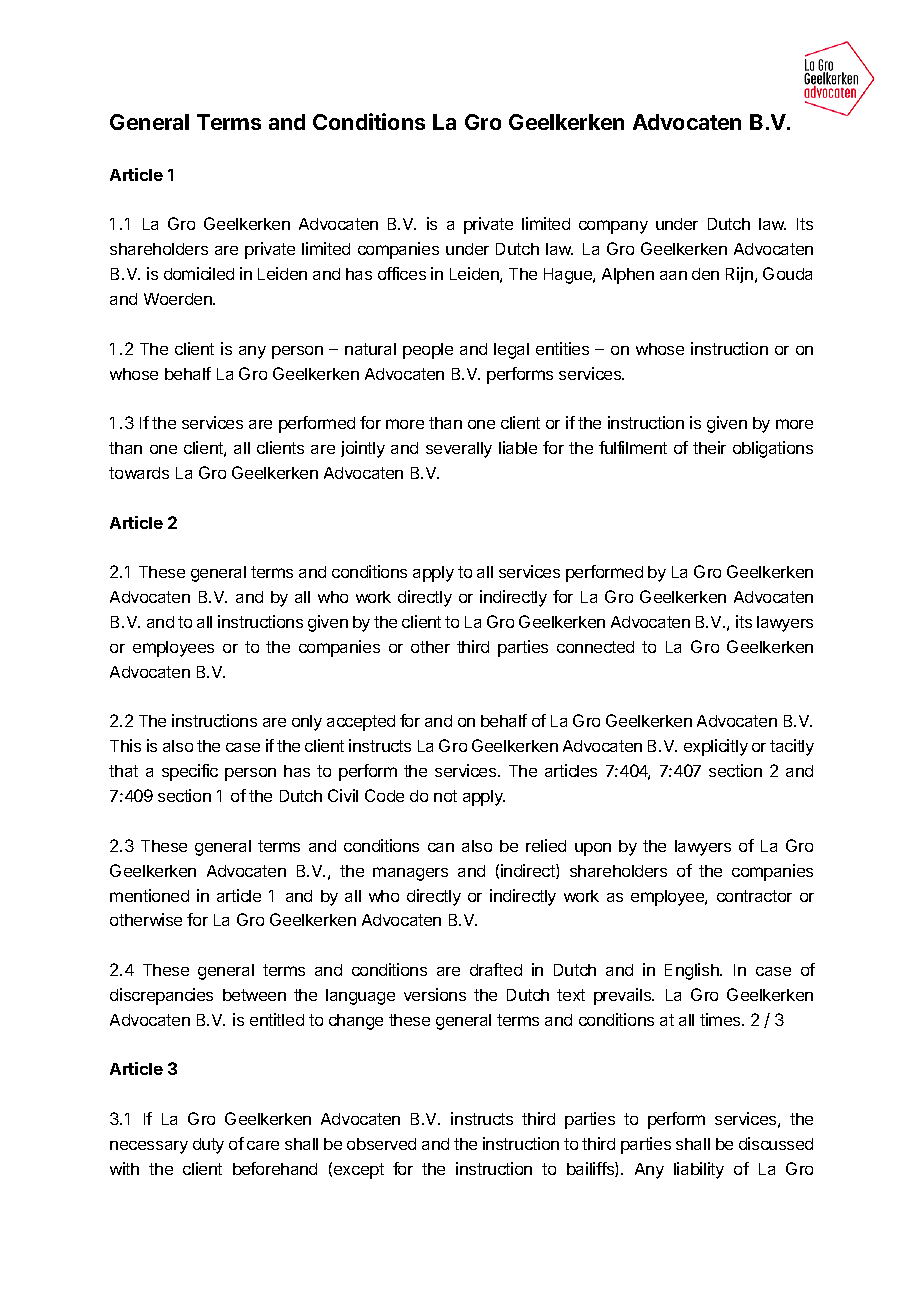 The width and height of the screenshot is (924, 1308). What do you see at coordinates (149, 895) in the screenshot?
I see `mentioned` at bounding box center [149, 895].
